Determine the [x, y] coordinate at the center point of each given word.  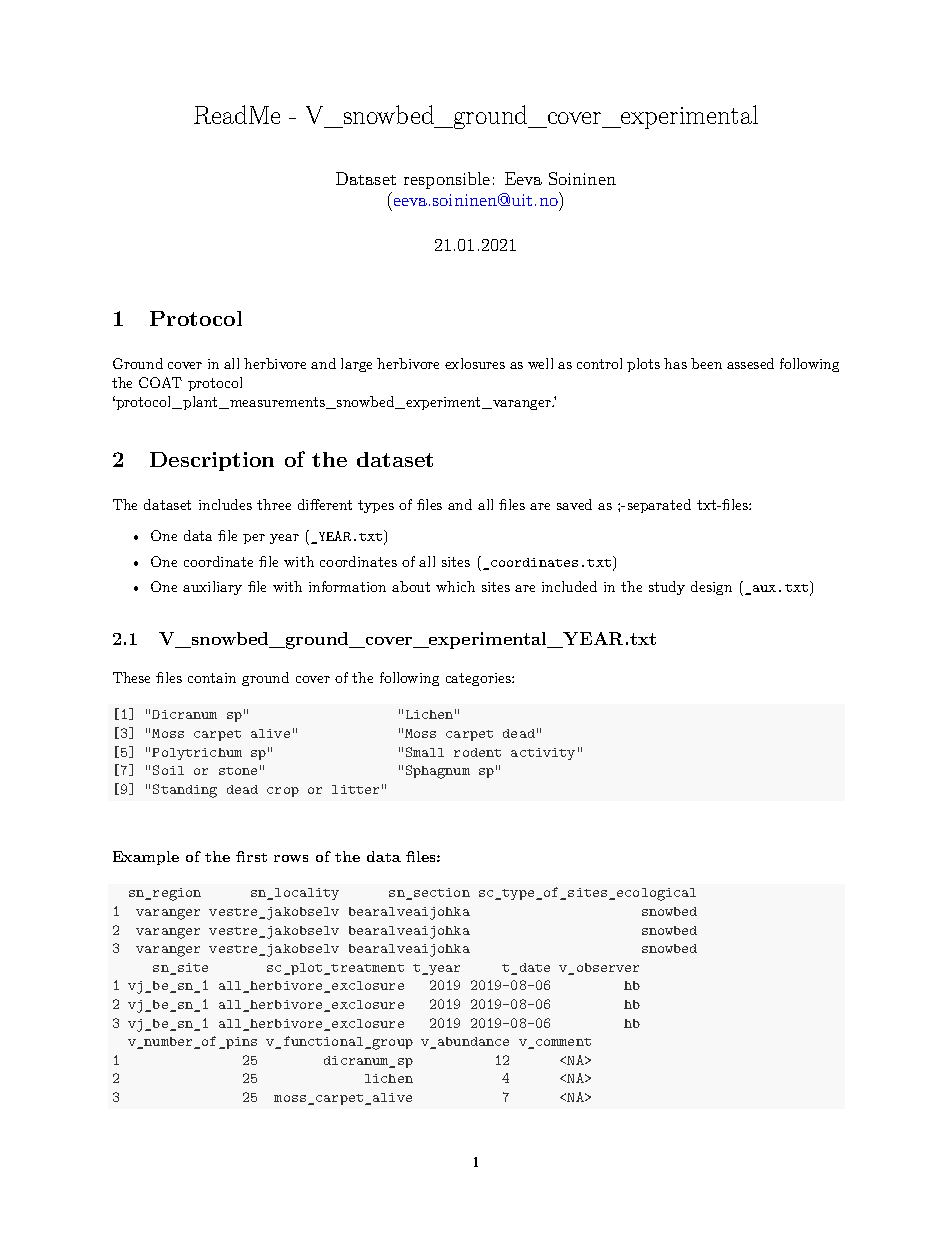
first [251, 856]
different [325, 504]
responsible [447, 180]
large [356, 365]
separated [659, 506]
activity [543, 754]
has [675, 363]
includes [225, 504]
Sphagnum [438, 772]
